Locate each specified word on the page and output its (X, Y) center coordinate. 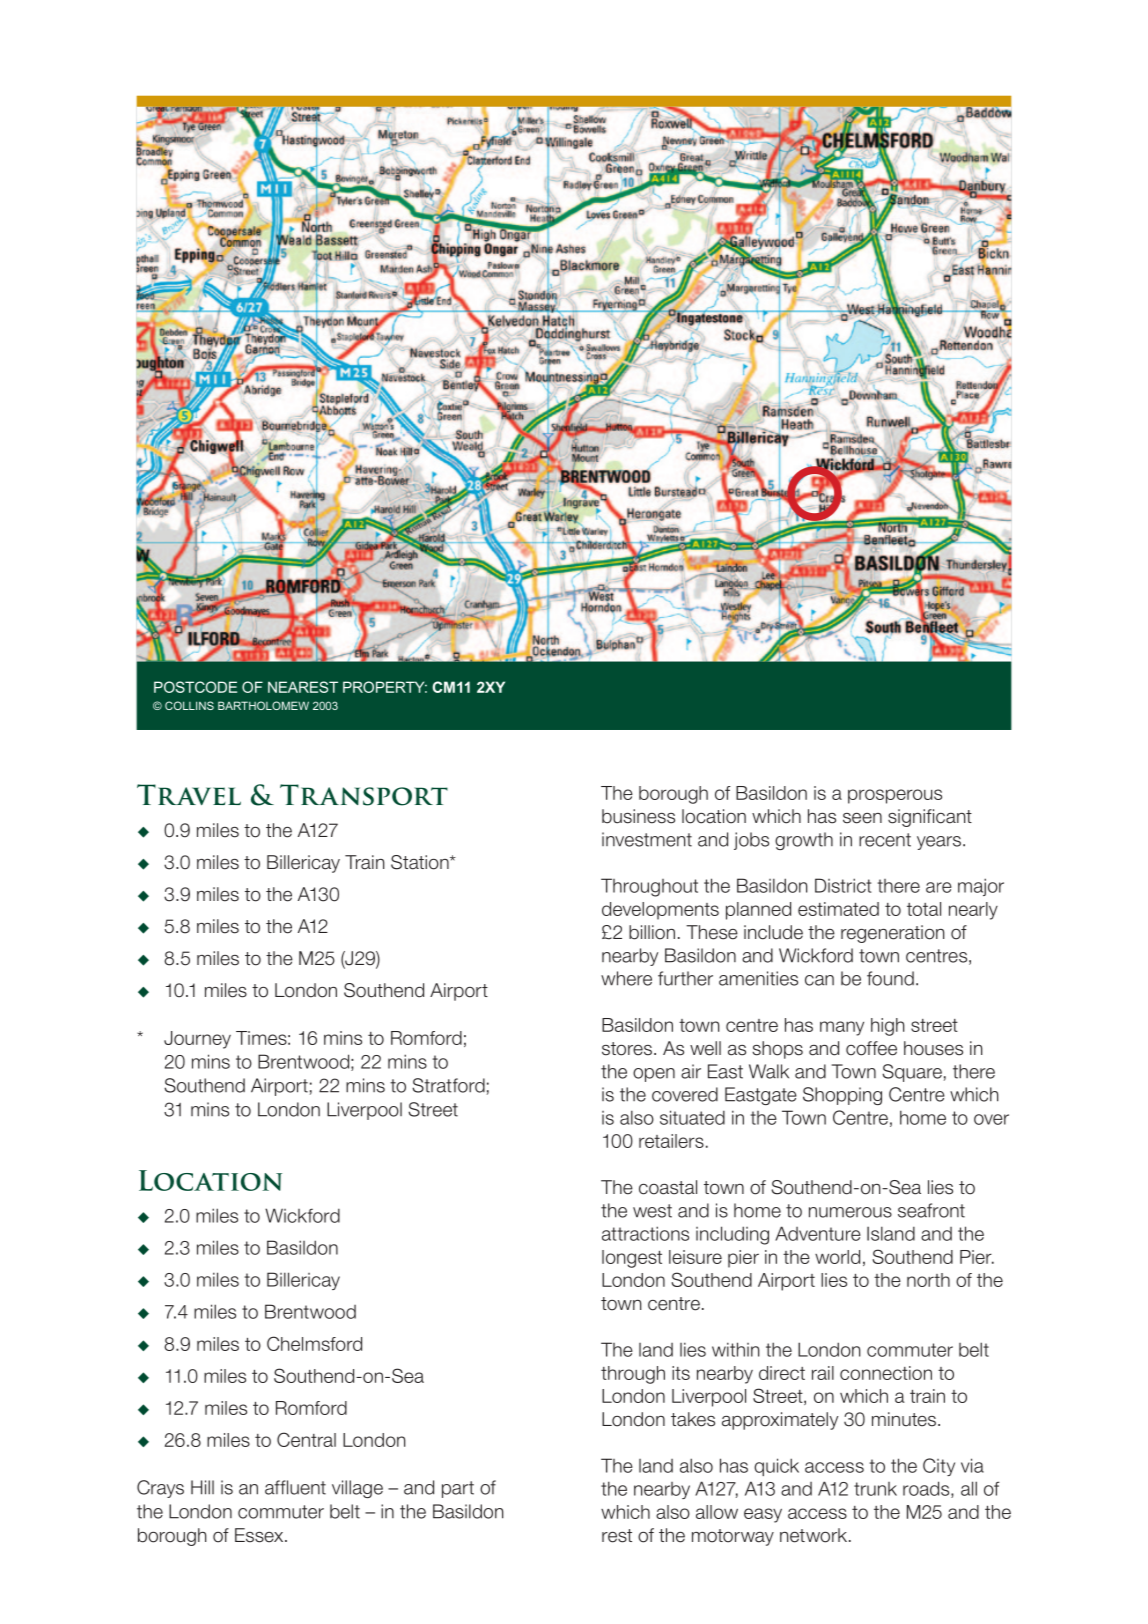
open (654, 1075)
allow (717, 1512)
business (638, 816)
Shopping (842, 1096)
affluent (295, 1487)
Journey (197, 1040)
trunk (875, 1489)
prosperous (895, 796)
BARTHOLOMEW (263, 705)
